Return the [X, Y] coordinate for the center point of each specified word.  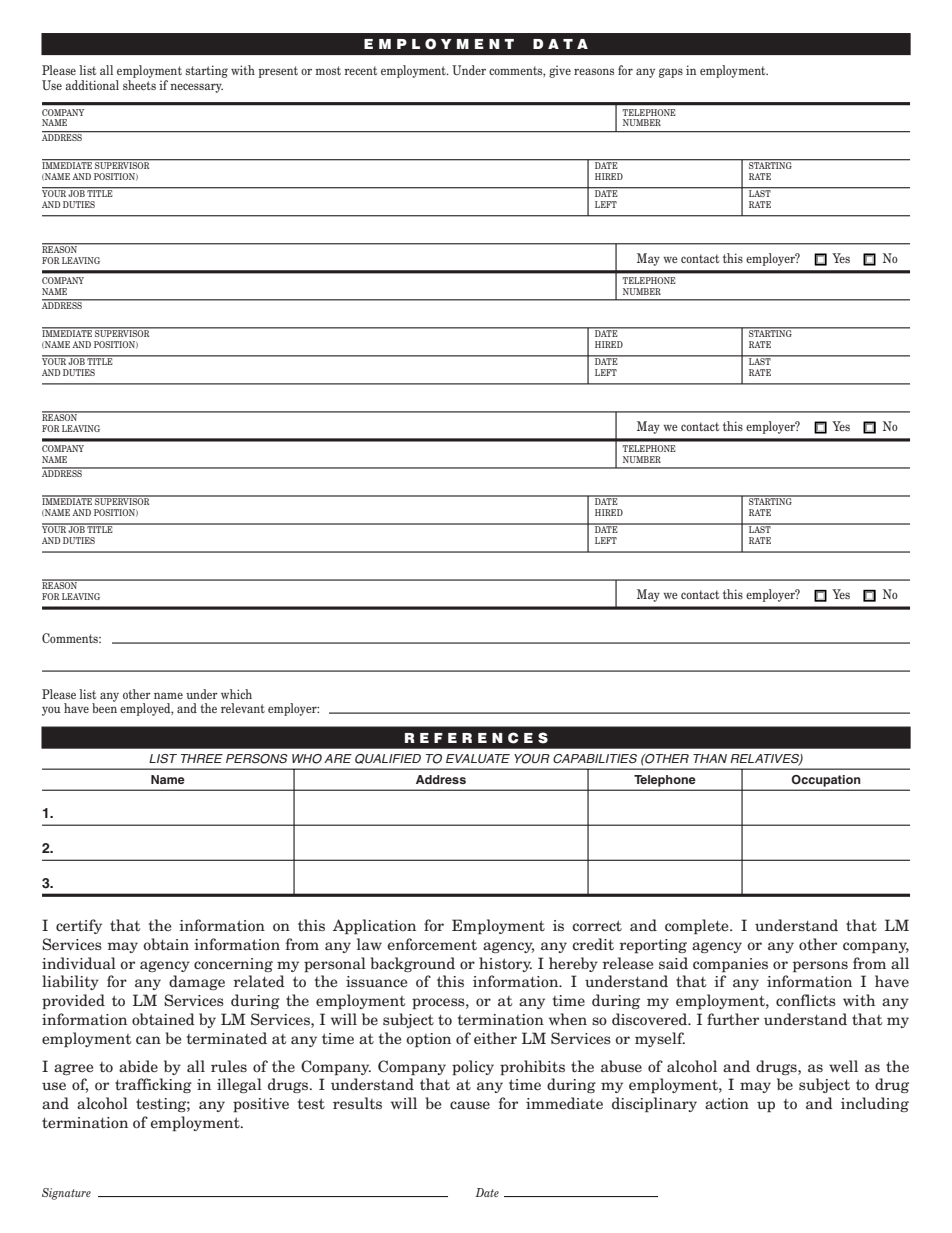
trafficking [153, 1085]
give [560, 71]
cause [470, 1105]
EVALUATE [478, 758]
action [727, 1104]
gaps [671, 73]
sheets [139, 85]
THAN [710, 758]
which [236, 694]
